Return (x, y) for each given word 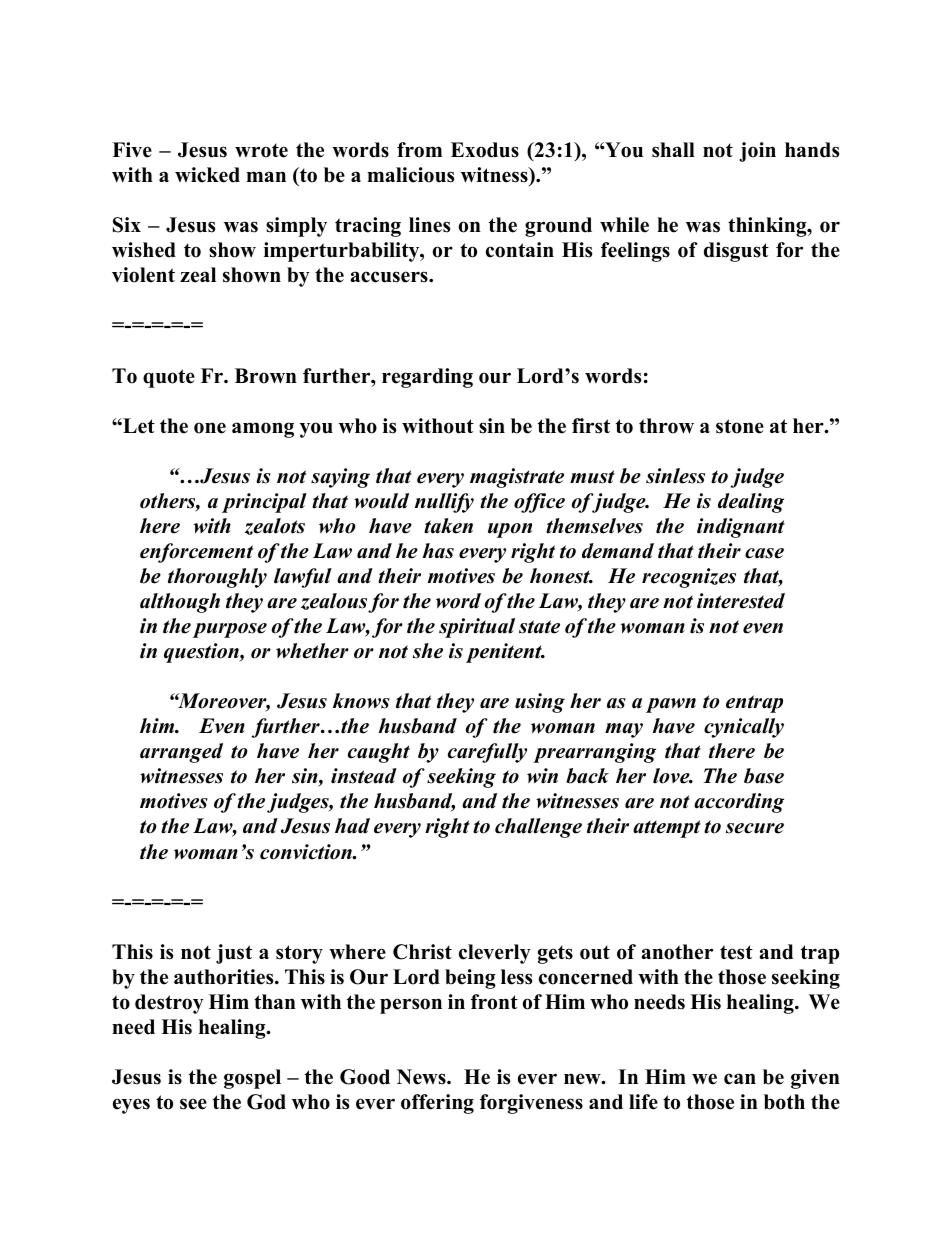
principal (264, 503)
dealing (751, 503)
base (764, 776)
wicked (207, 175)
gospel (252, 1079)
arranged (181, 753)
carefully (487, 753)
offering (437, 1104)
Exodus (485, 150)
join (757, 152)
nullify (444, 503)
